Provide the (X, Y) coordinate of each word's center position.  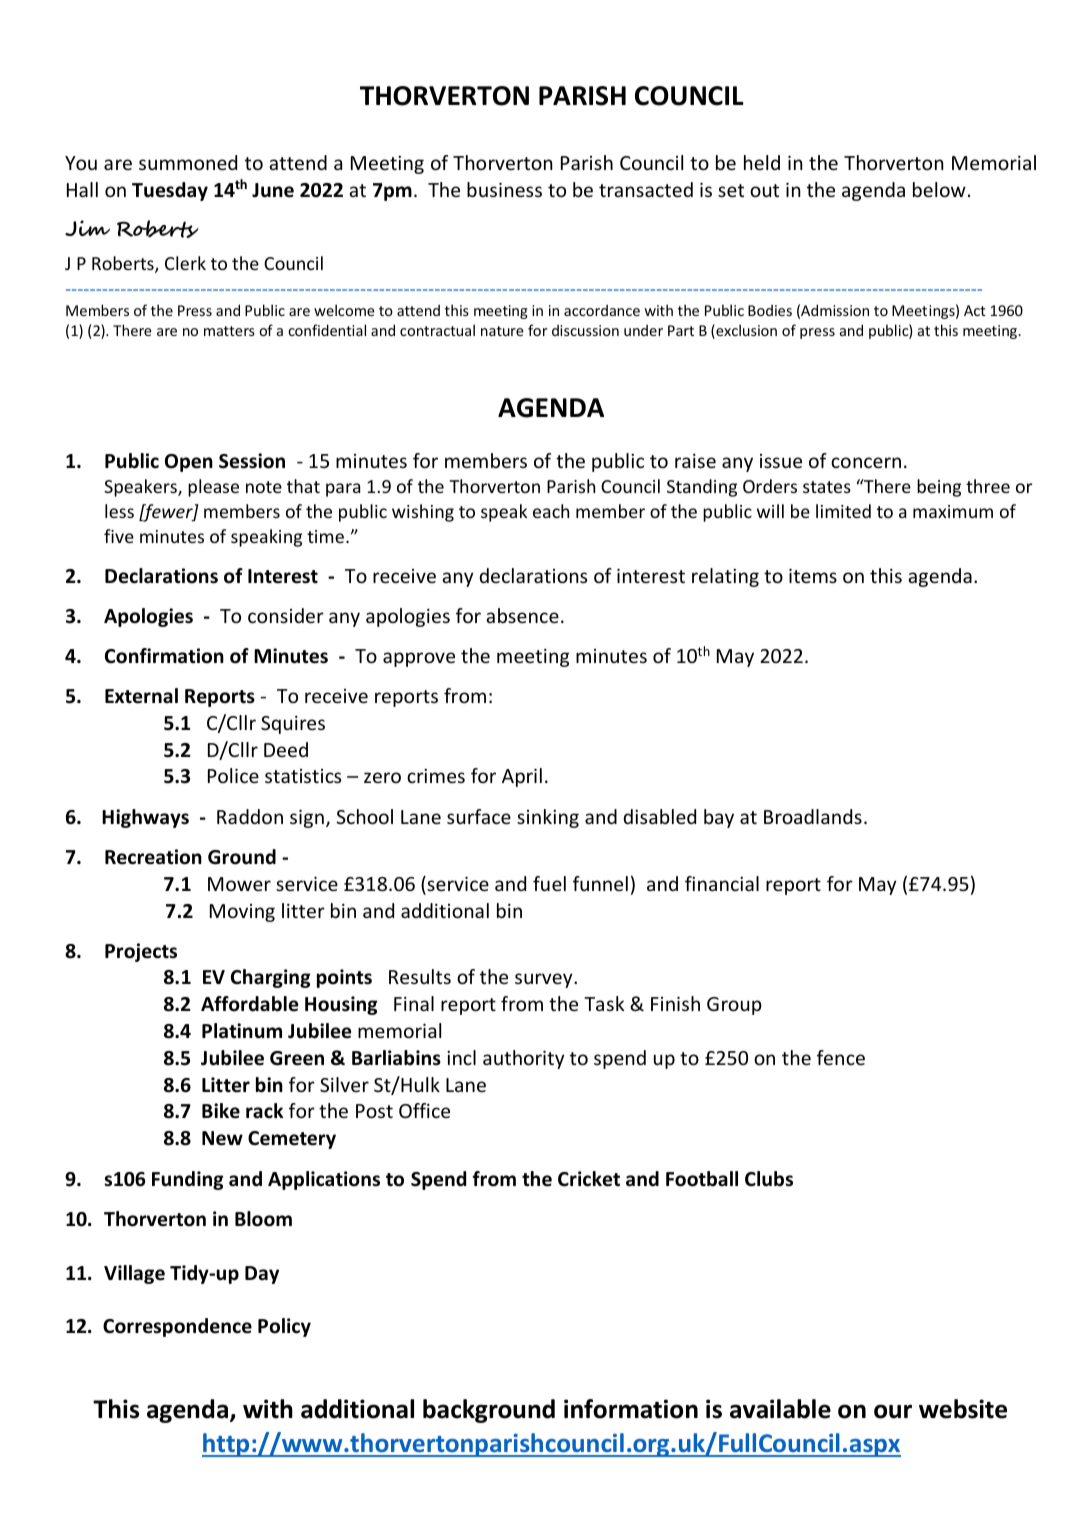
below (939, 189)
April (522, 777)
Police (233, 775)
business (504, 189)
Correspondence (177, 1327)
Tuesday (170, 191)
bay (719, 818)
